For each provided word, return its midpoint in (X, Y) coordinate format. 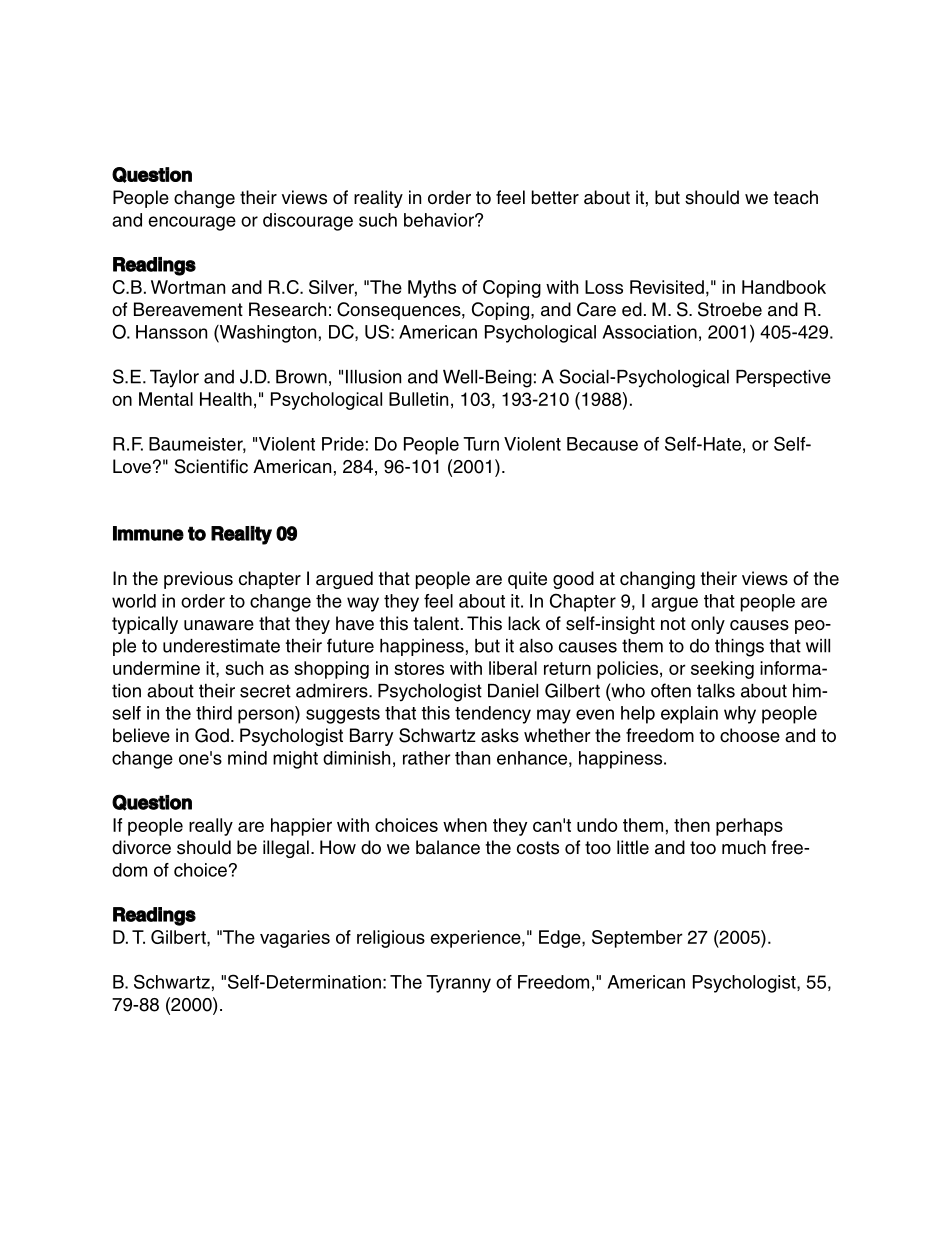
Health (226, 399)
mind (247, 758)
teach (796, 197)
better (555, 197)
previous (198, 580)
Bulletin (418, 399)
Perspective (783, 378)
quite (527, 580)
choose (750, 735)
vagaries (295, 939)
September (637, 939)
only (708, 625)
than (472, 758)
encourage (192, 223)
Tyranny (458, 984)
